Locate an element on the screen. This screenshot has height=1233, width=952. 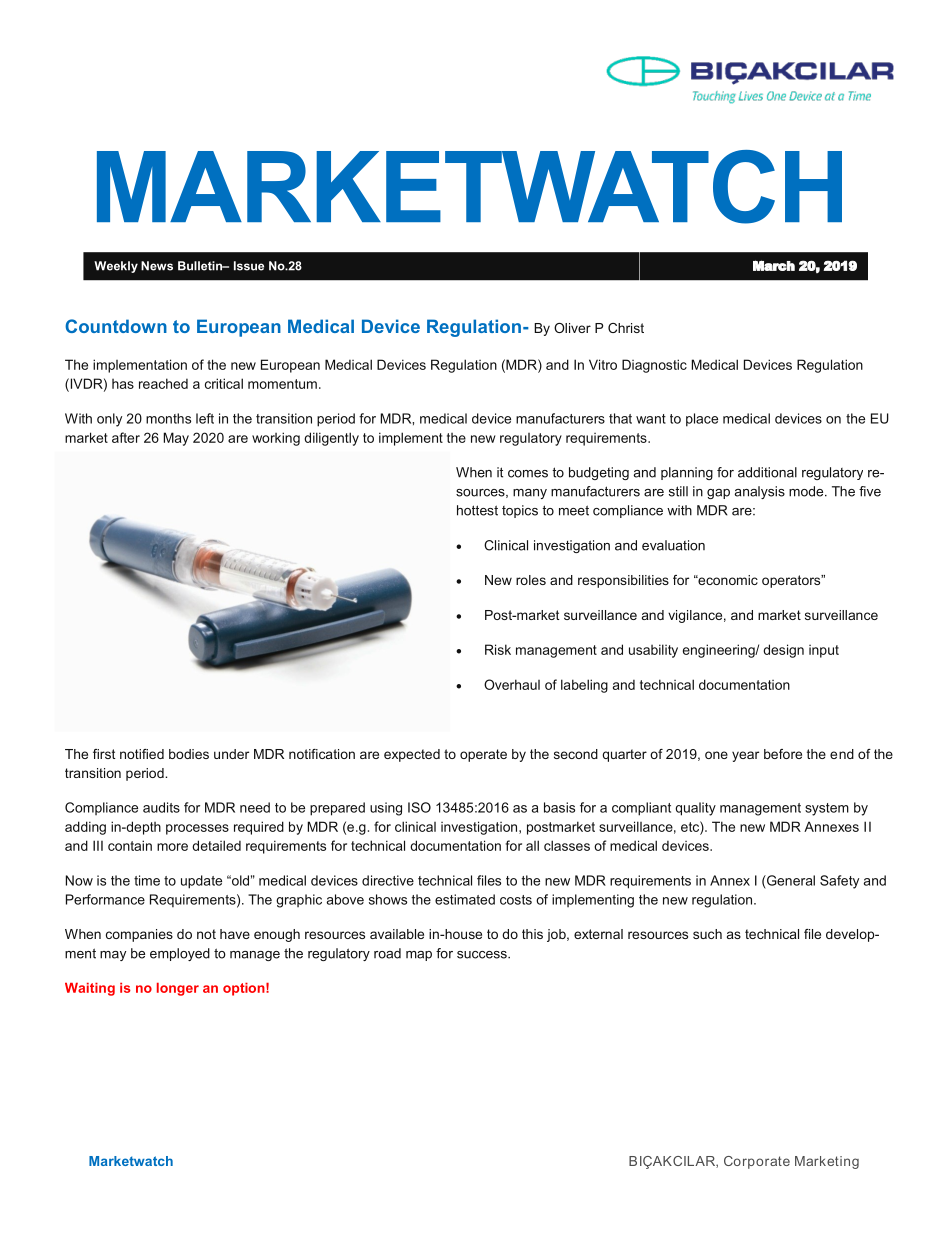
companies is located at coordinates (139, 935).
